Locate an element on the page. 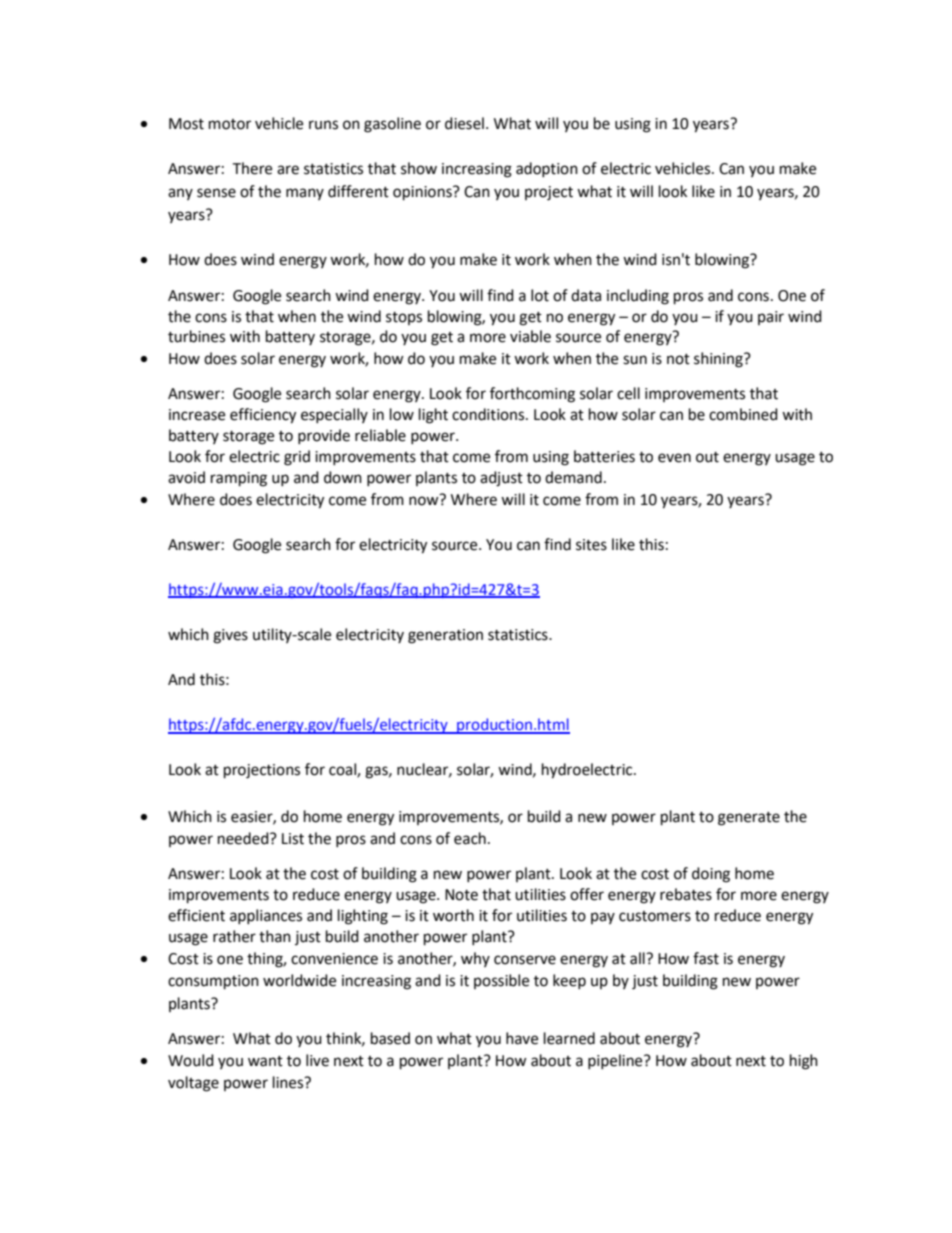 This document has width=952, height=1233. combined is located at coordinates (743, 414).
